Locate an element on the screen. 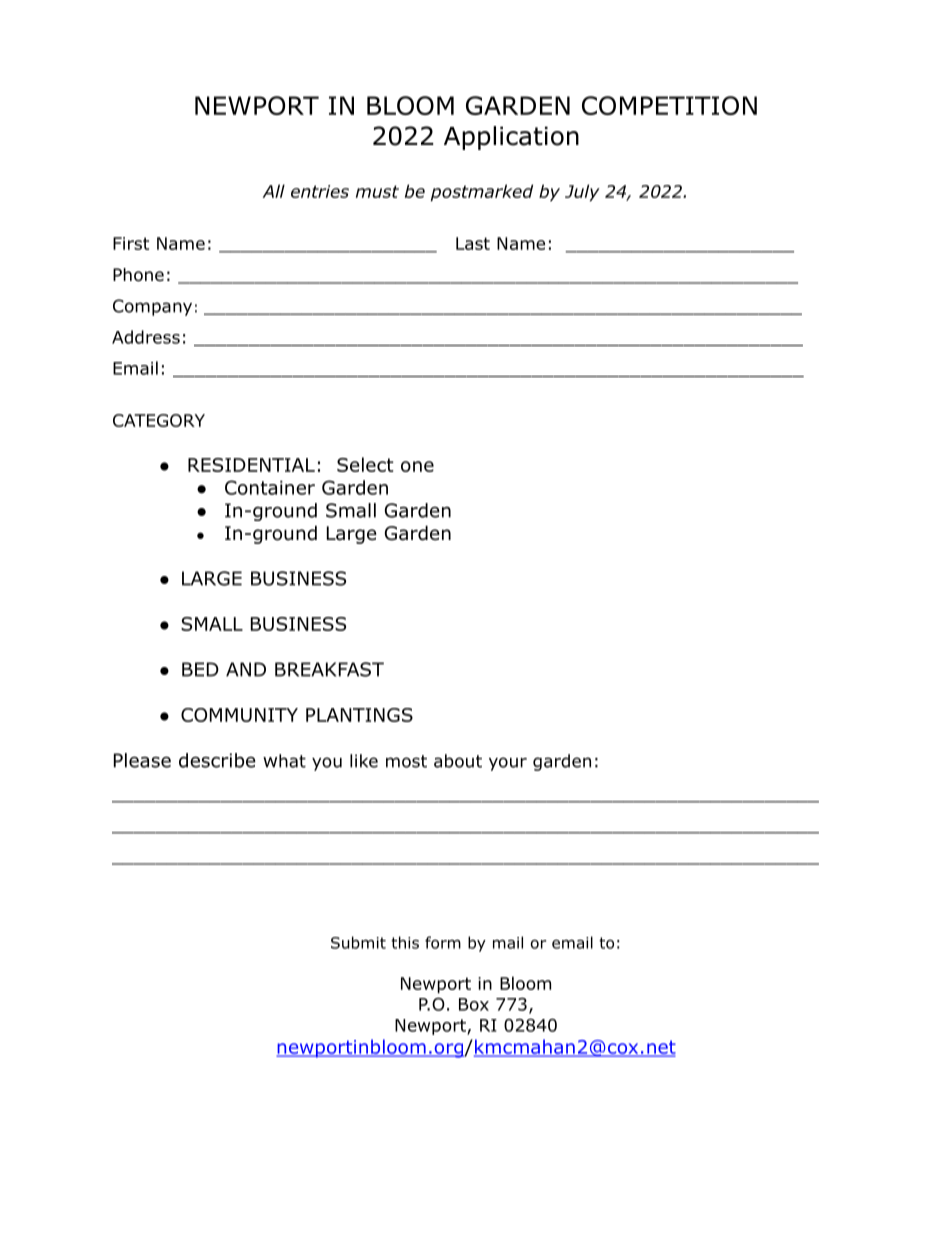  must is located at coordinates (377, 191).
